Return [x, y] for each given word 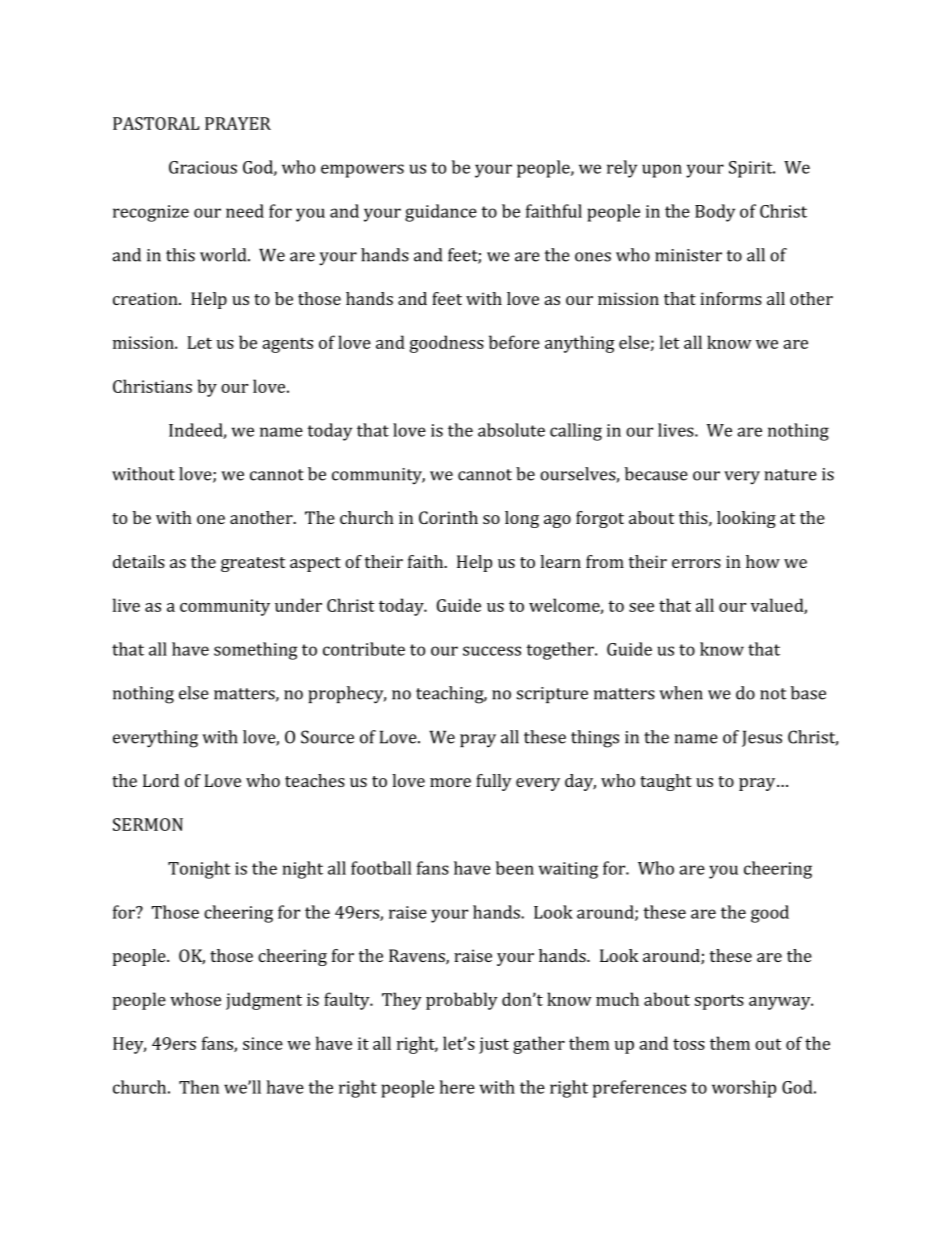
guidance [441, 213]
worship [744, 1089]
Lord [161, 780]
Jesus [762, 738]
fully [494, 782]
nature [790, 475]
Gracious [203, 167]
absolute [511, 430]
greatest [253, 564]
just [494, 1045]
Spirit [752, 169]
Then [199, 1087]
